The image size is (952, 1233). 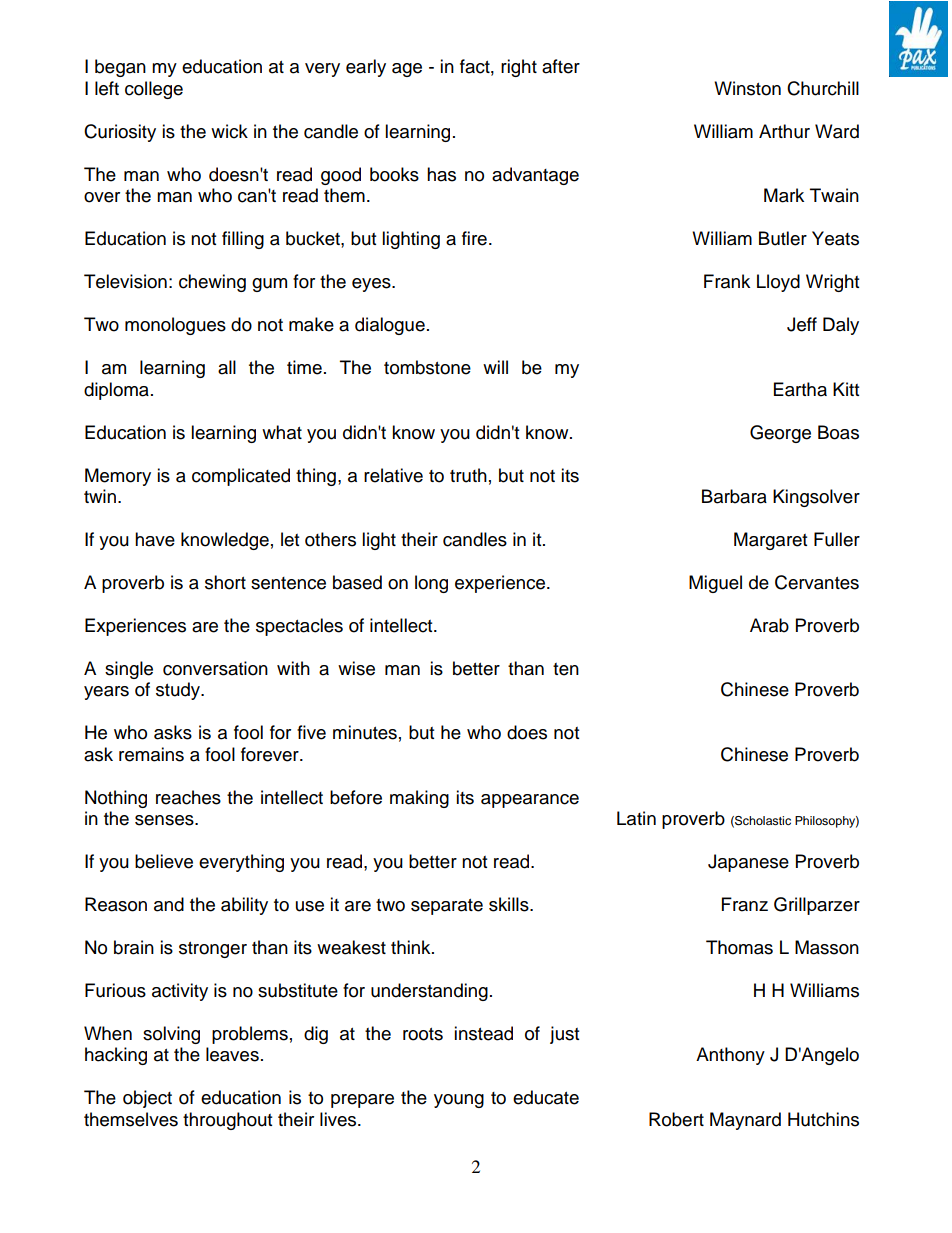 I want to click on young, so click(x=459, y=1101).
